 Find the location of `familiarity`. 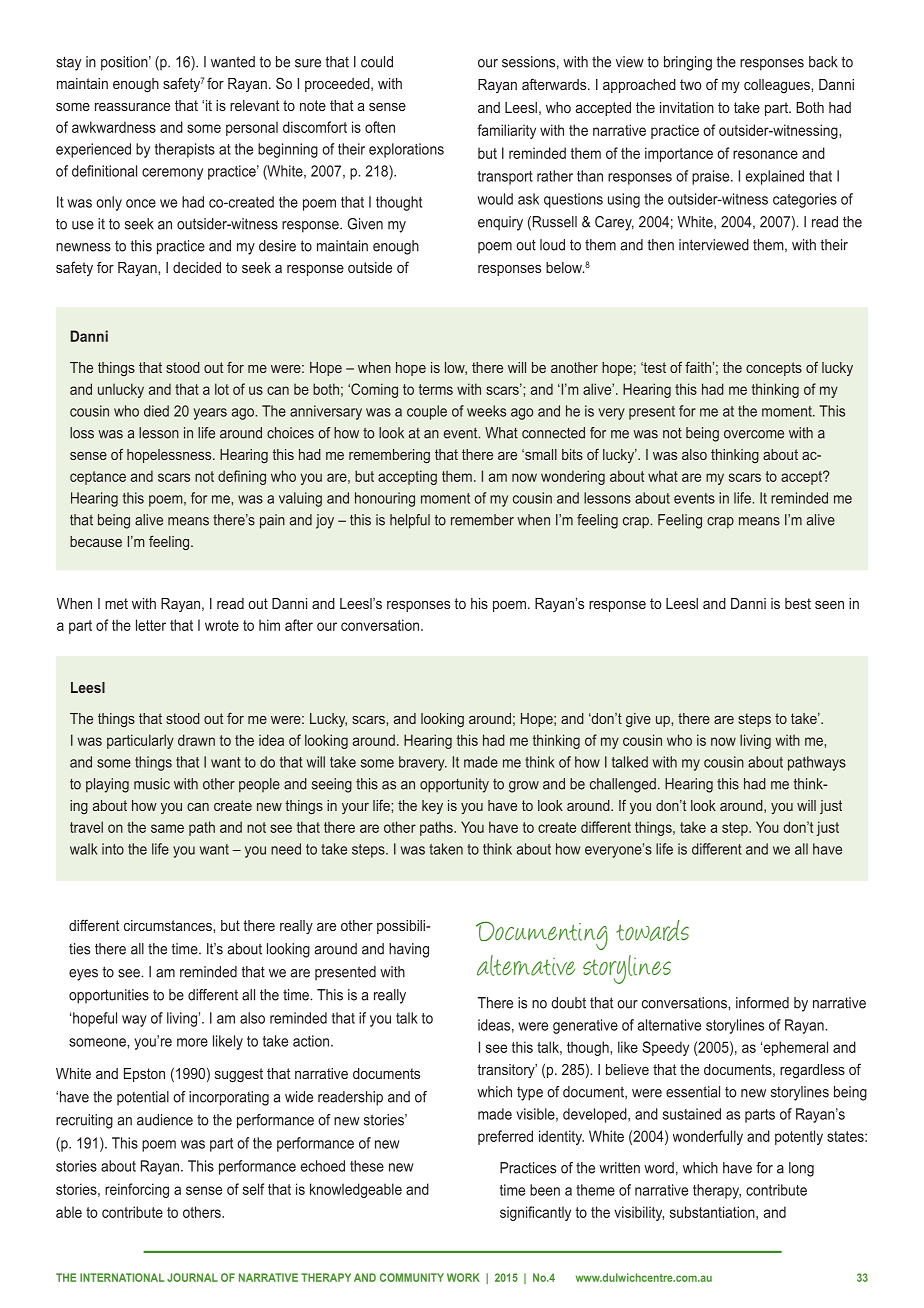

familiarity is located at coordinates (506, 131).
